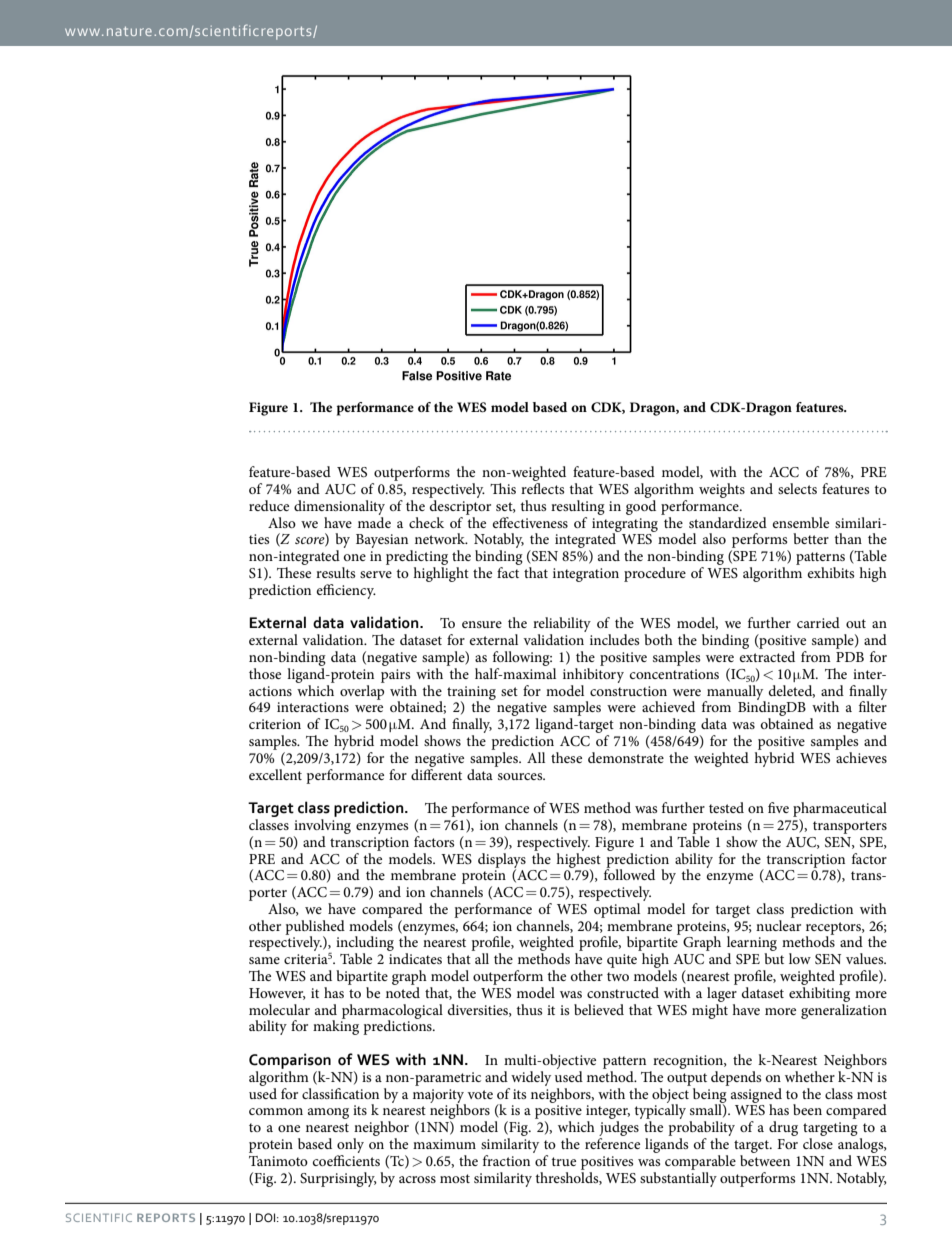  What do you see at coordinates (578, 507) in the screenshot?
I see `resulting` at bounding box center [578, 507].
